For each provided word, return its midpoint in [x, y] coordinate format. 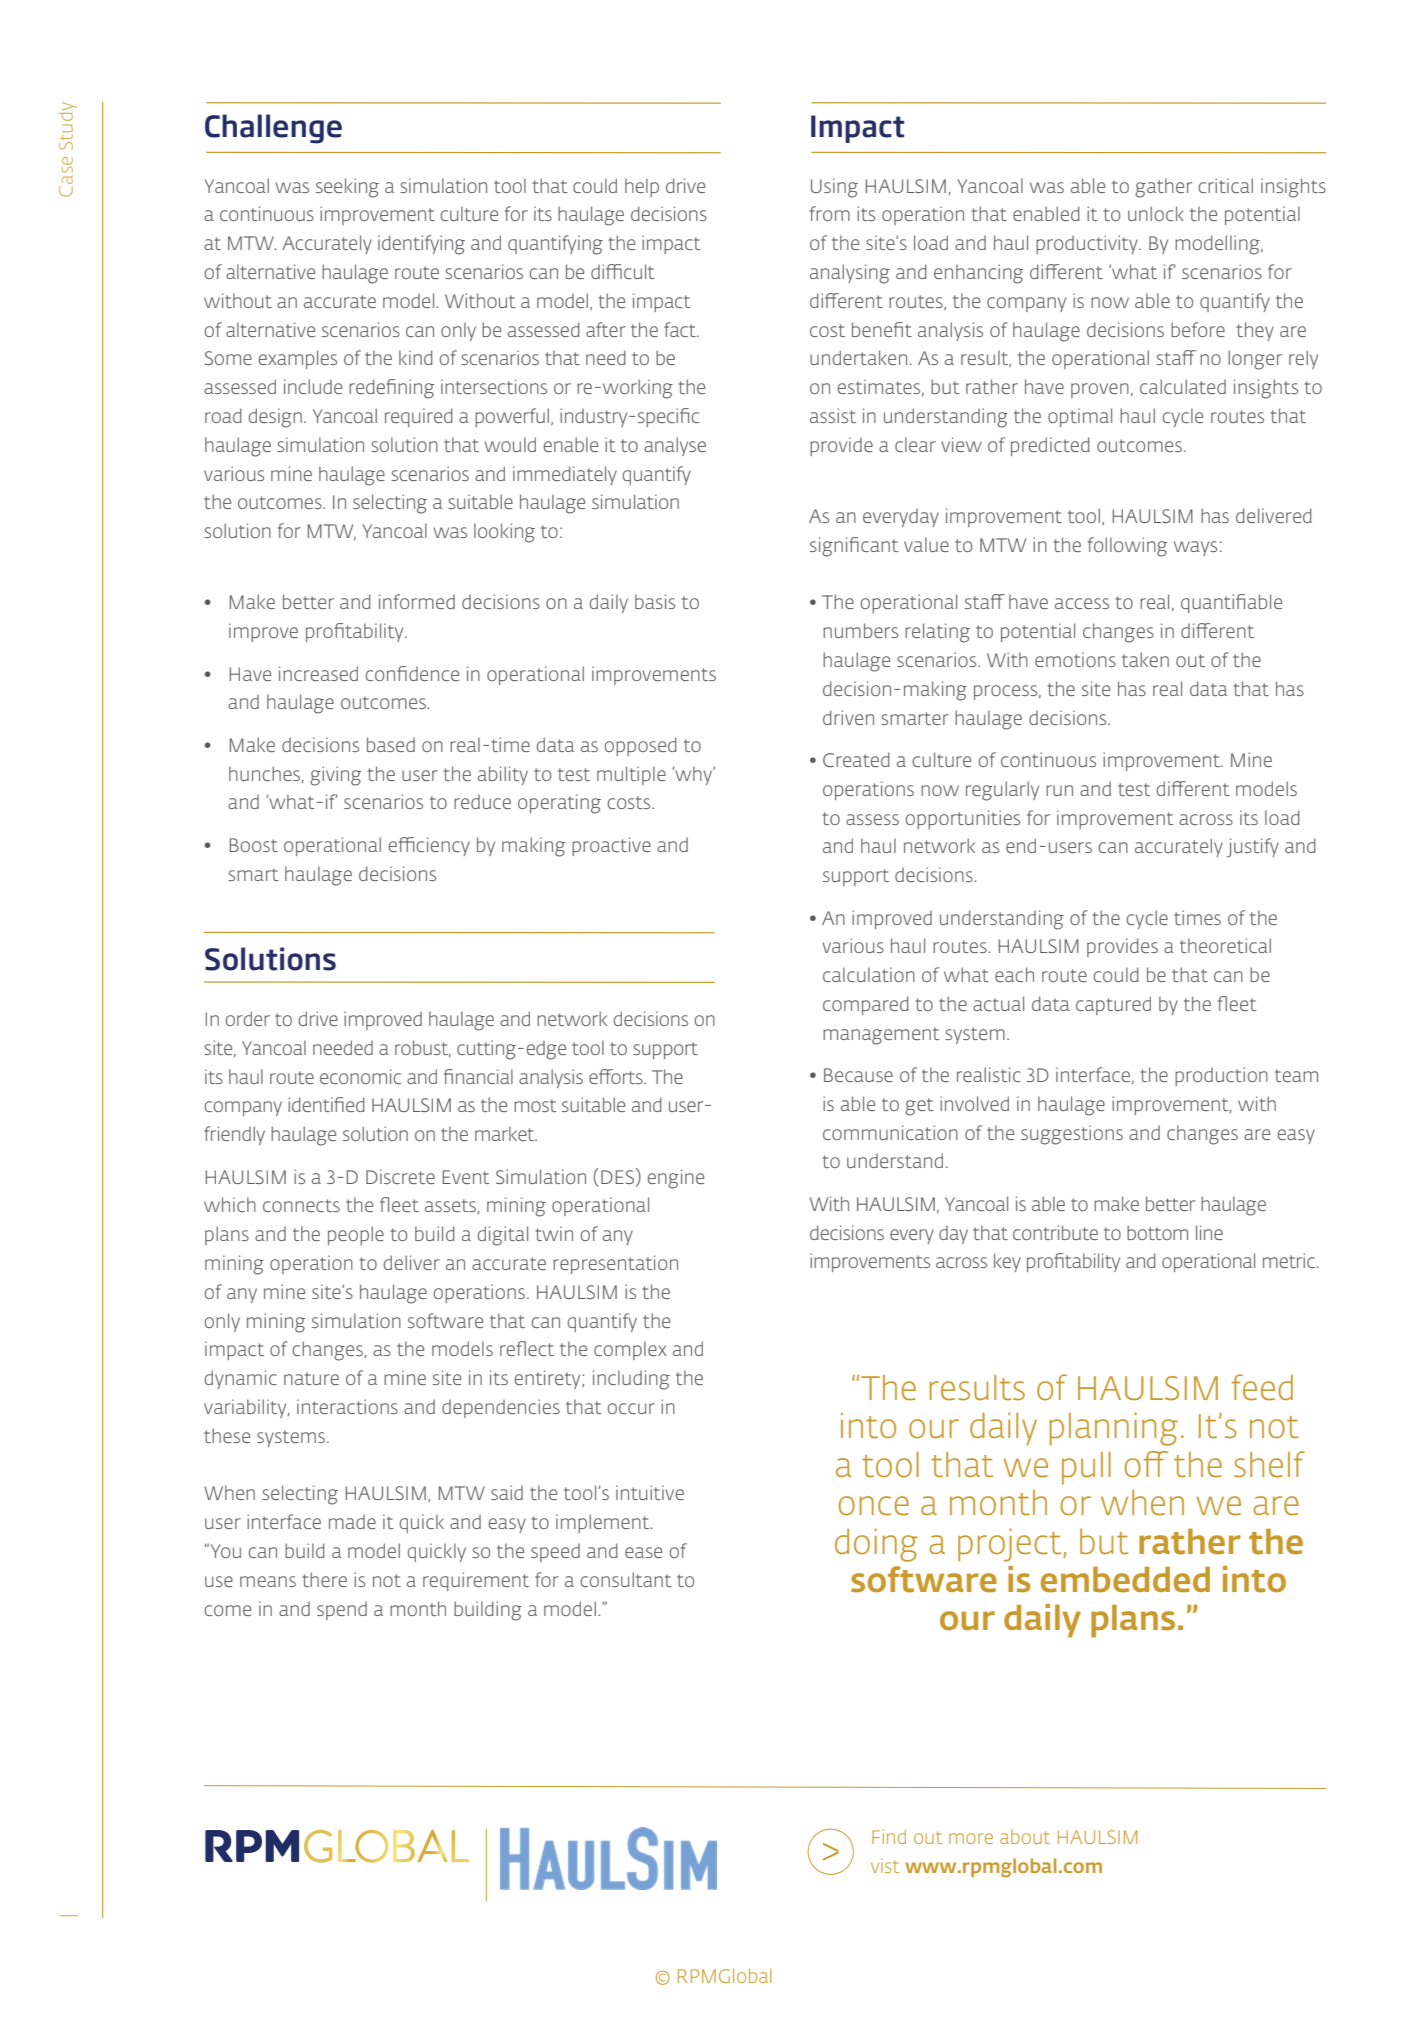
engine [676, 1179]
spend [342, 1610]
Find [889, 1837]
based [391, 744]
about [1025, 1837]
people [356, 1235]
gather [1163, 188]
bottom [1157, 1232]
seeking [347, 188]
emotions [1075, 659]
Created [856, 759]
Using [834, 188]
